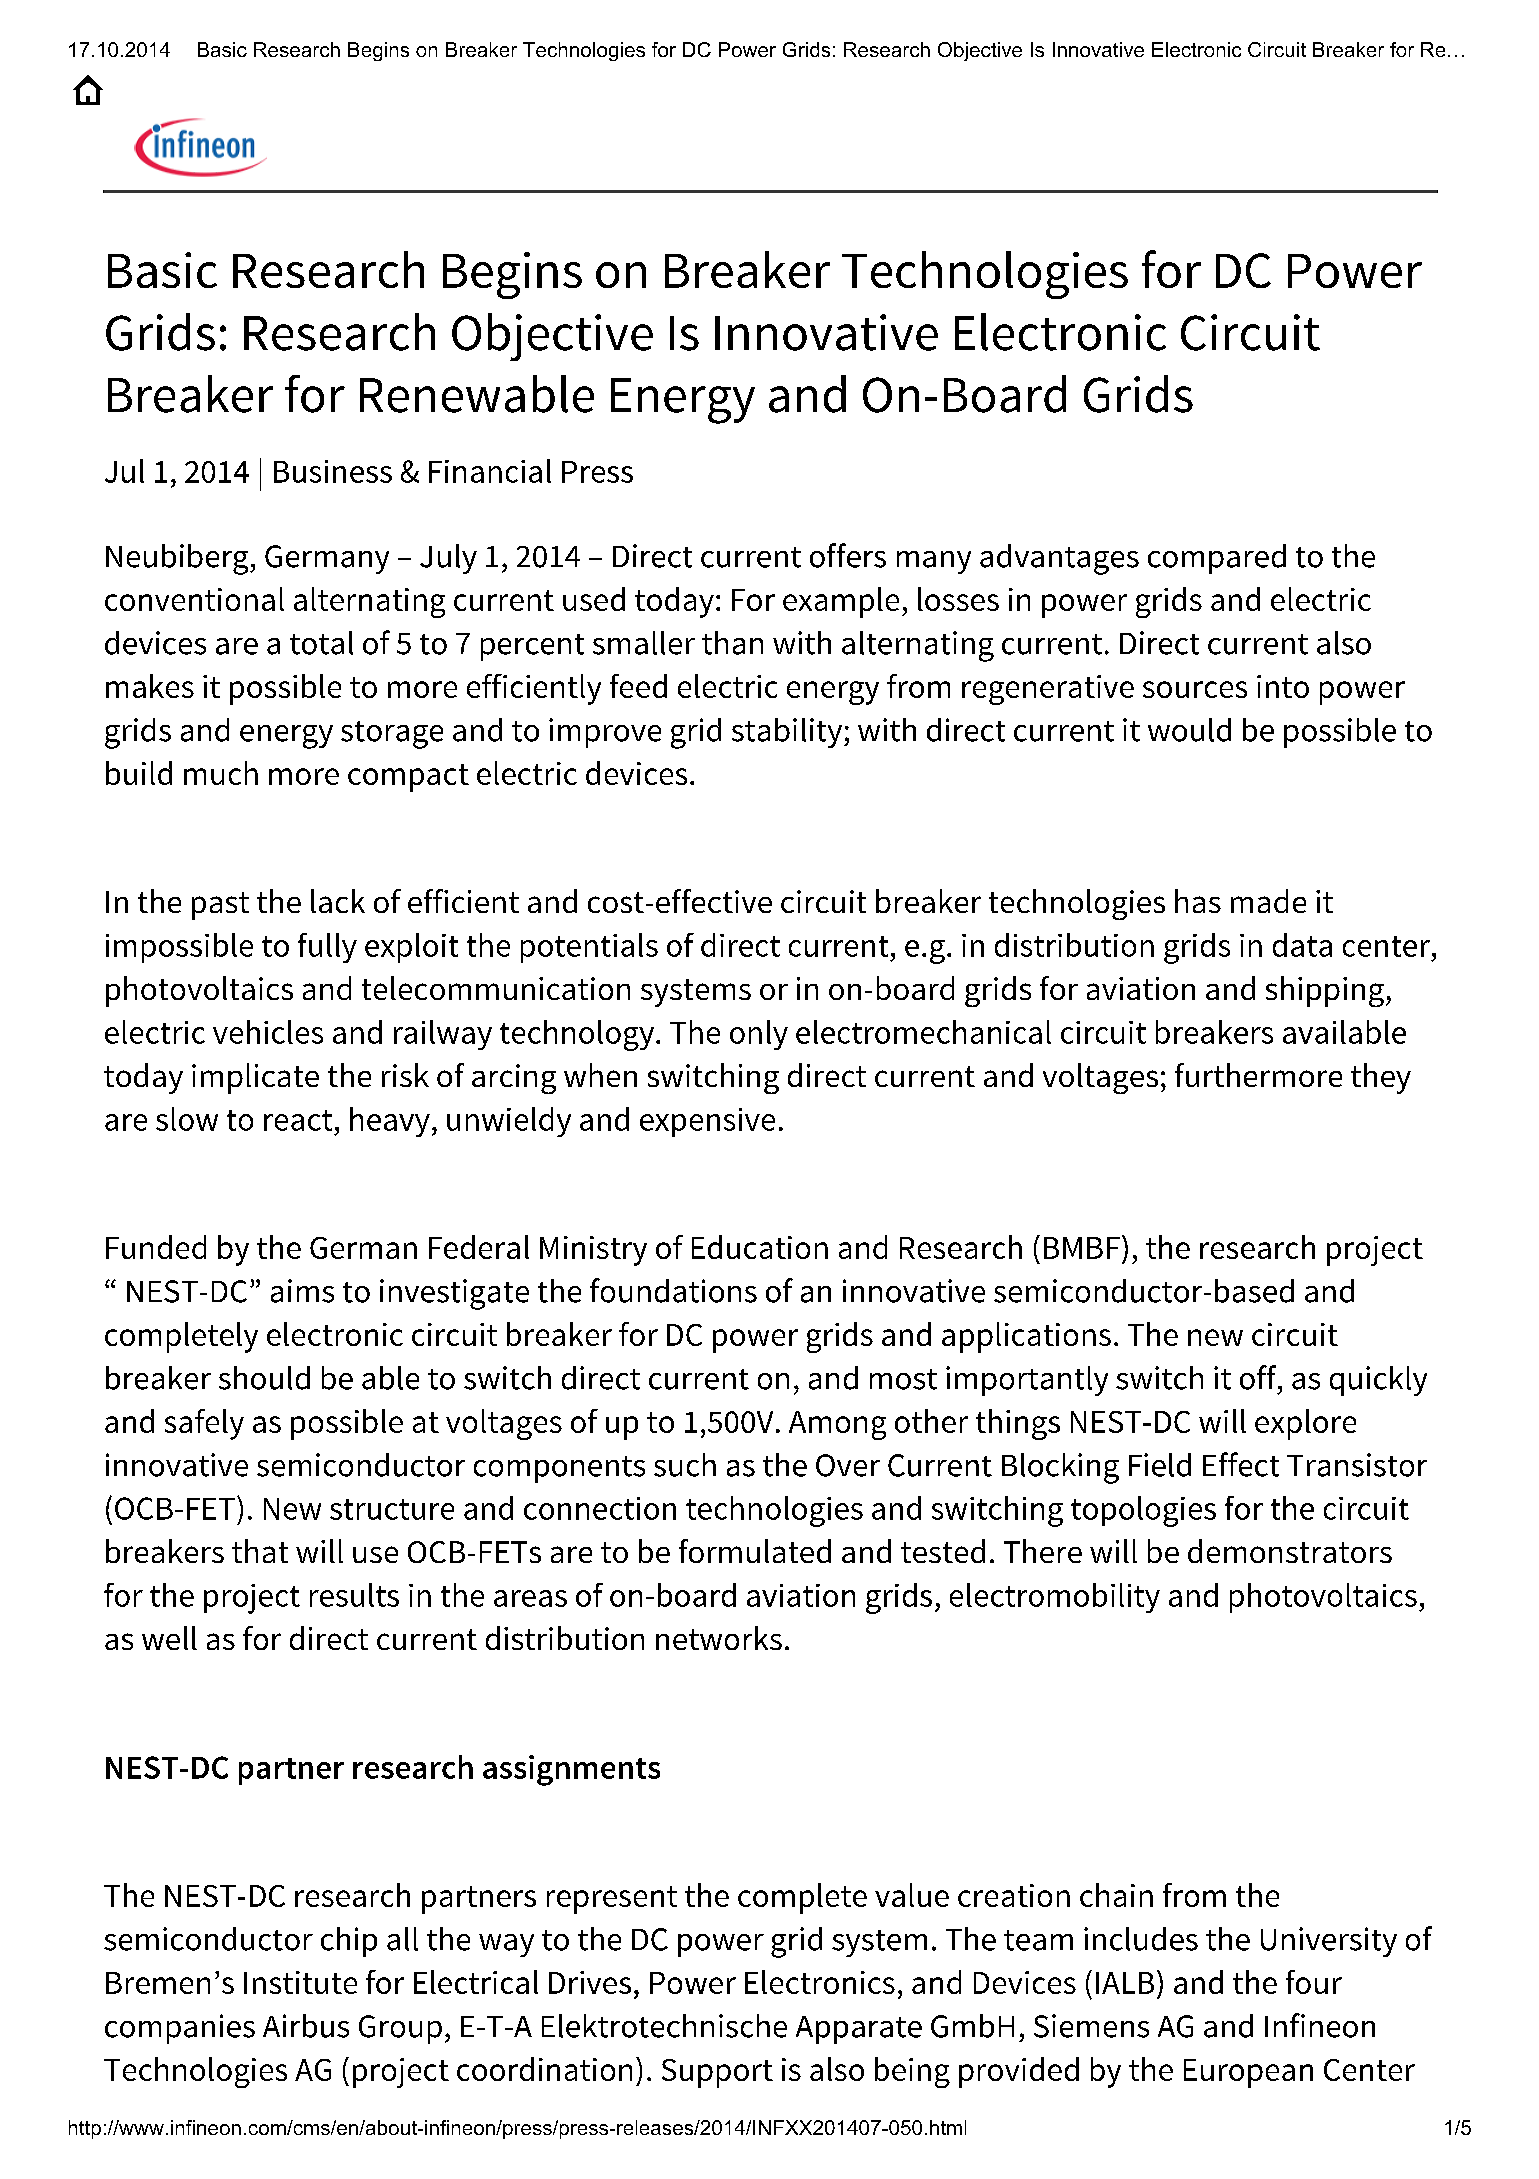 The height and width of the screenshot is (2179, 1539). Describe the element at coordinates (848, 555) in the screenshot. I see `offers` at that location.
